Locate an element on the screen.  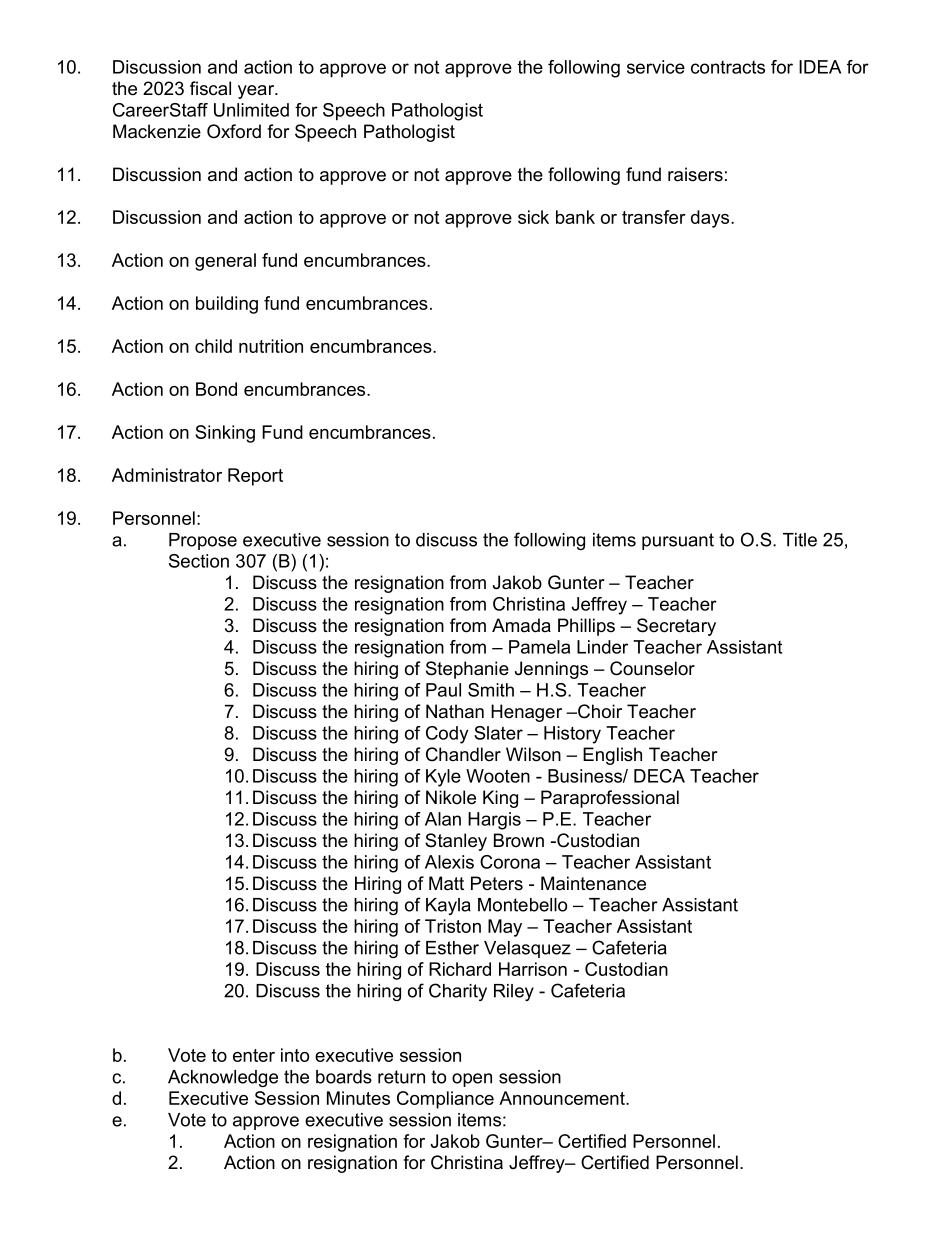
Matt is located at coordinates (446, 883).
